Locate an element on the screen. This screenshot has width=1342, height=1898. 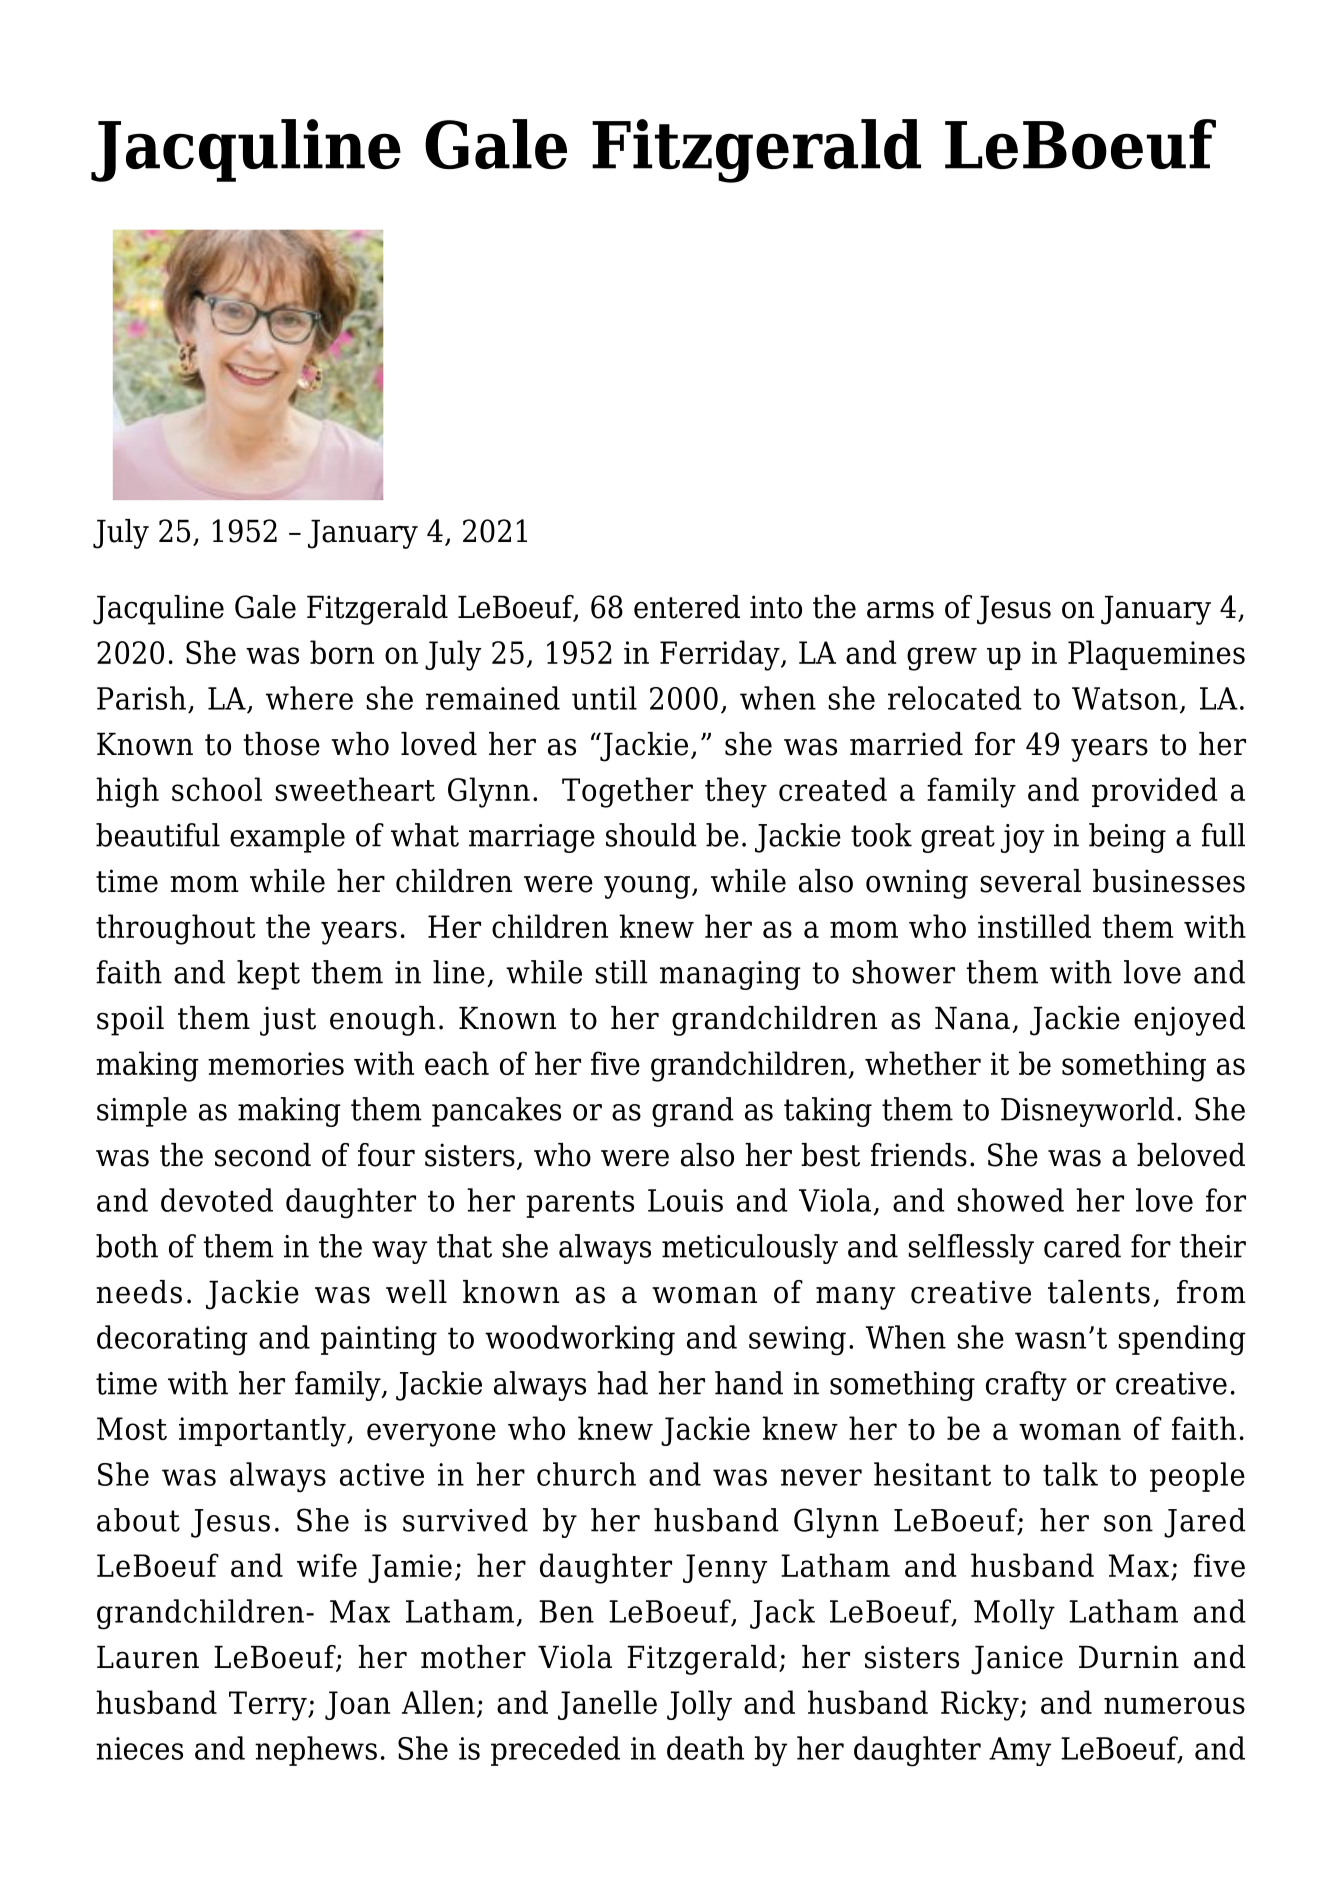
crafty is located at coordinates (1026, 1386).
